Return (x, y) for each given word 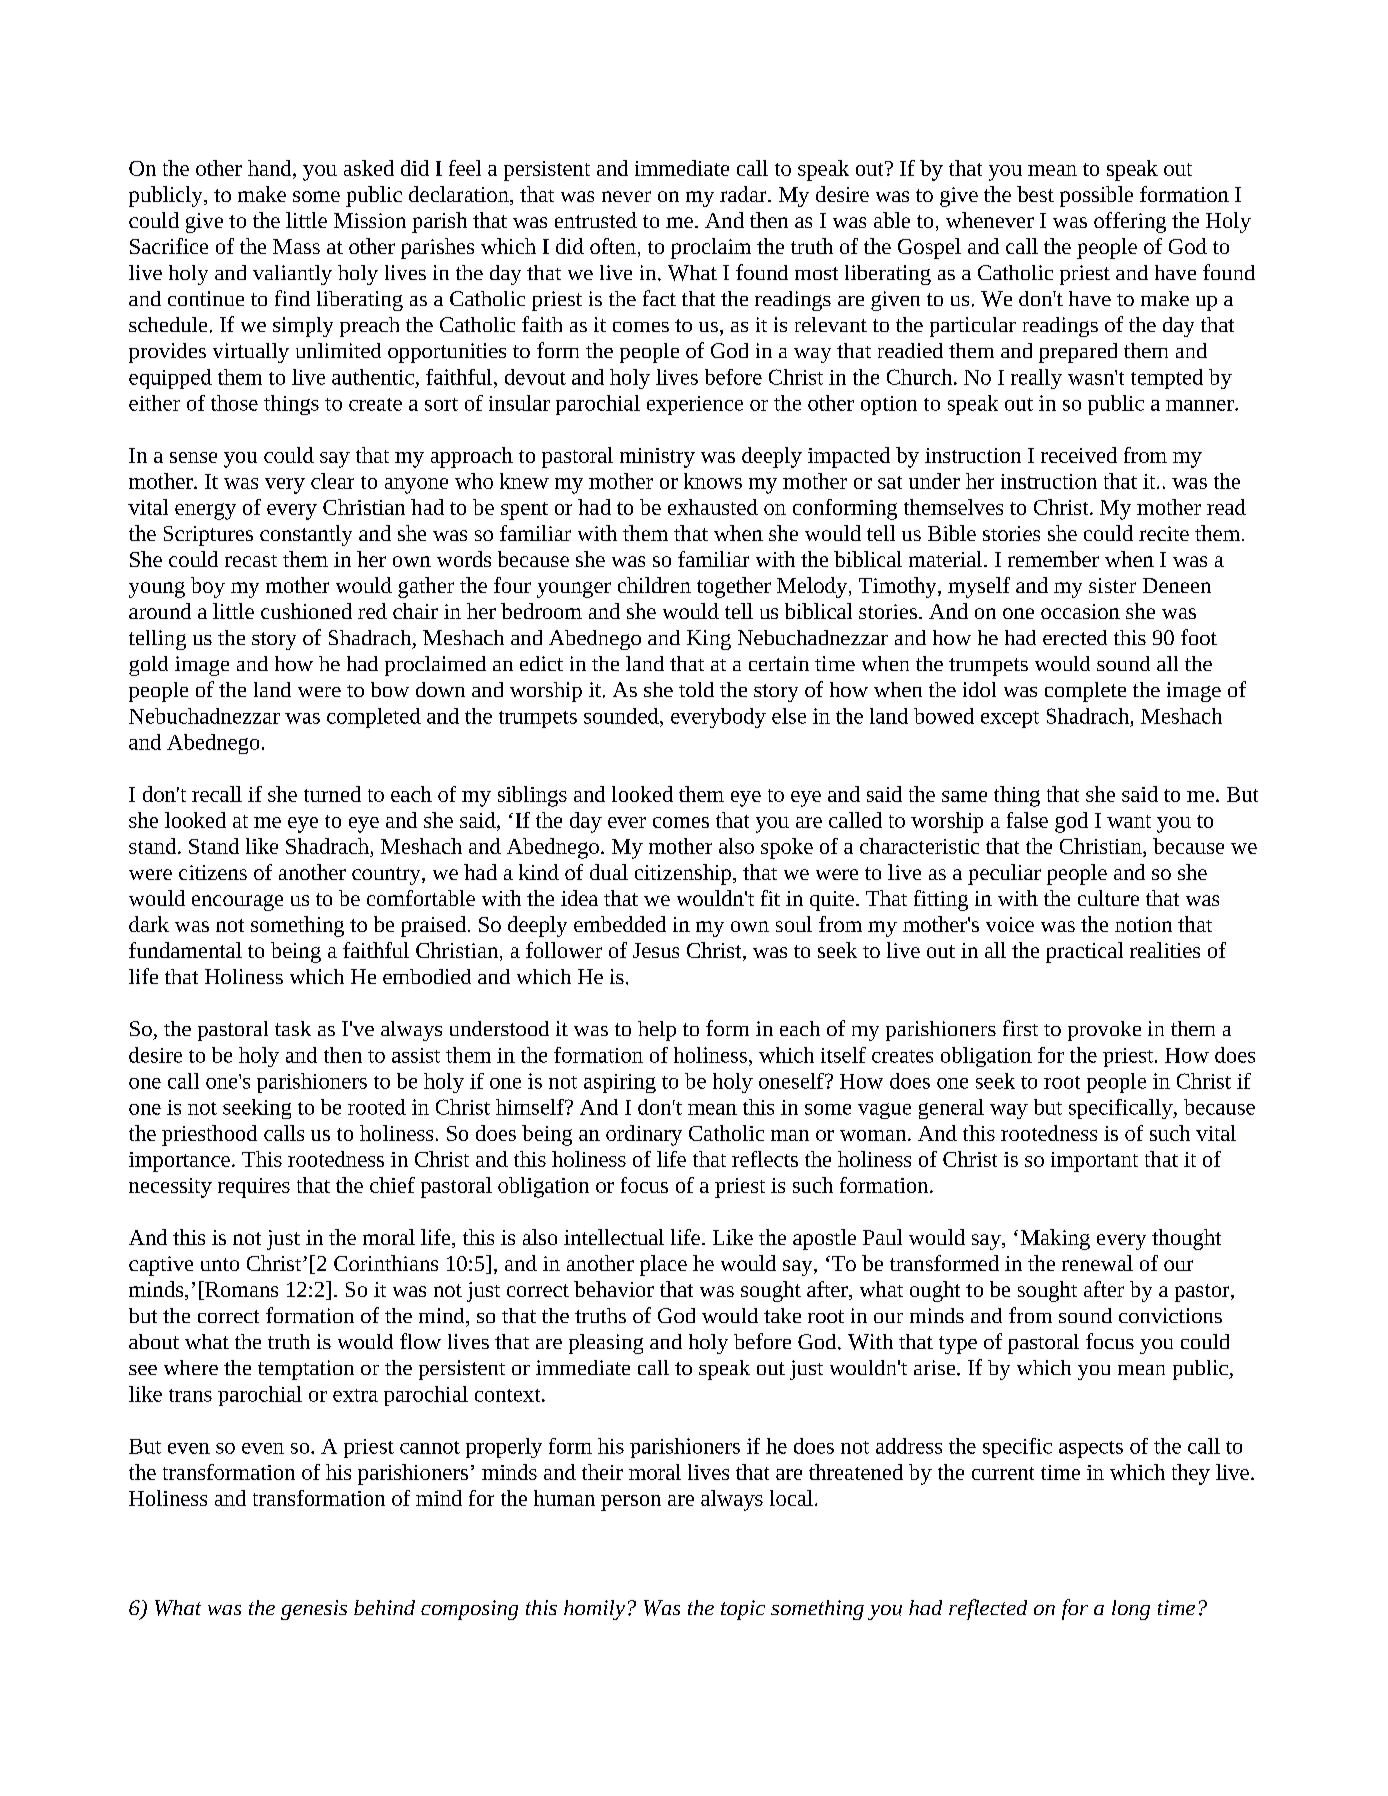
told (696, 689)
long (1131, 1610)
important (1094, 1162)
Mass (296, 246)
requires (254, 1188)
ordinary (644, 1135)
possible (1096, 196)
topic (743, 1610)
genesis (314, 1610)
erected (1075, 637)
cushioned (306, 611)
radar (744, 194)
